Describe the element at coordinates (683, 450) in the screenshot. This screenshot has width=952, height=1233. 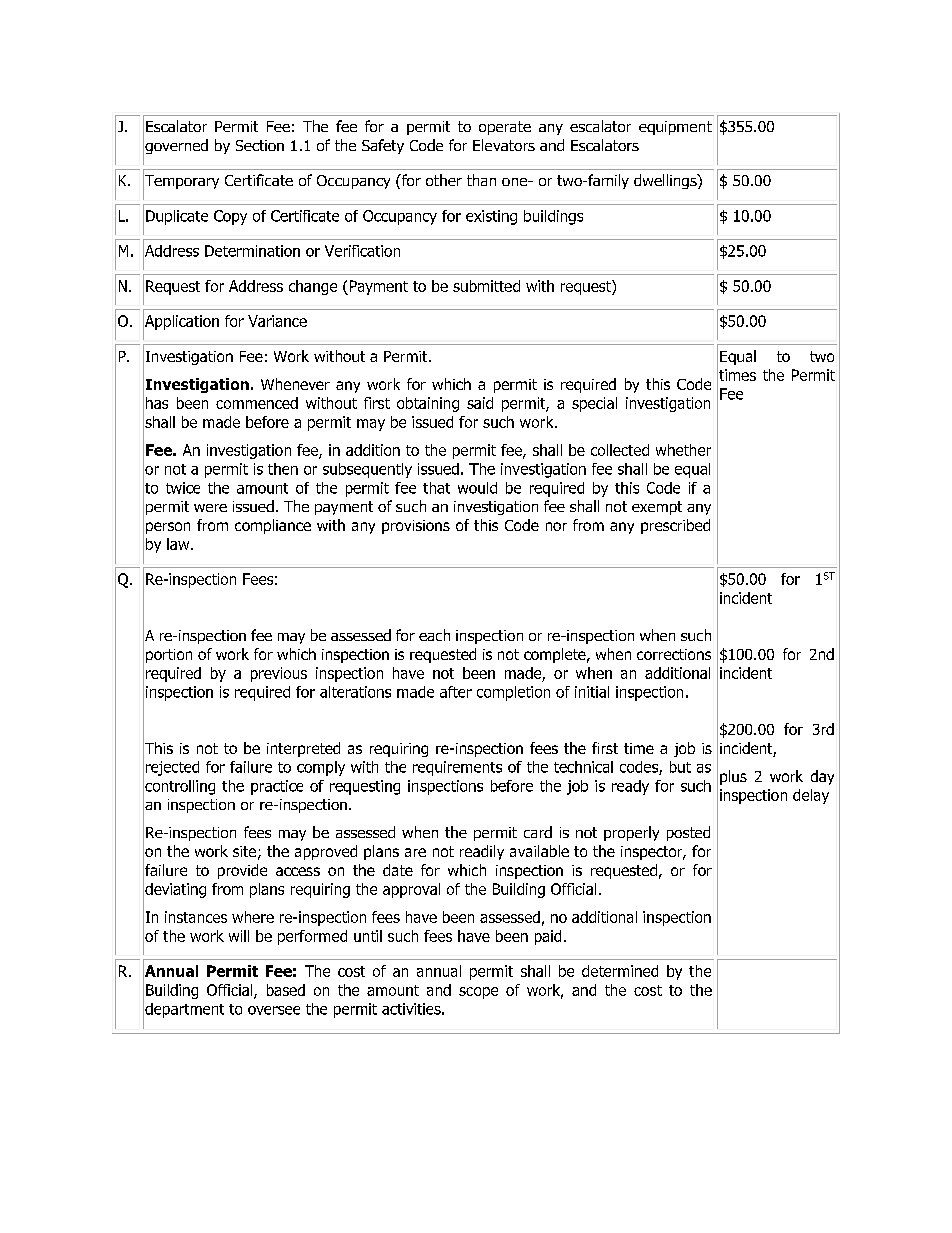
I see `whether` at that location.
